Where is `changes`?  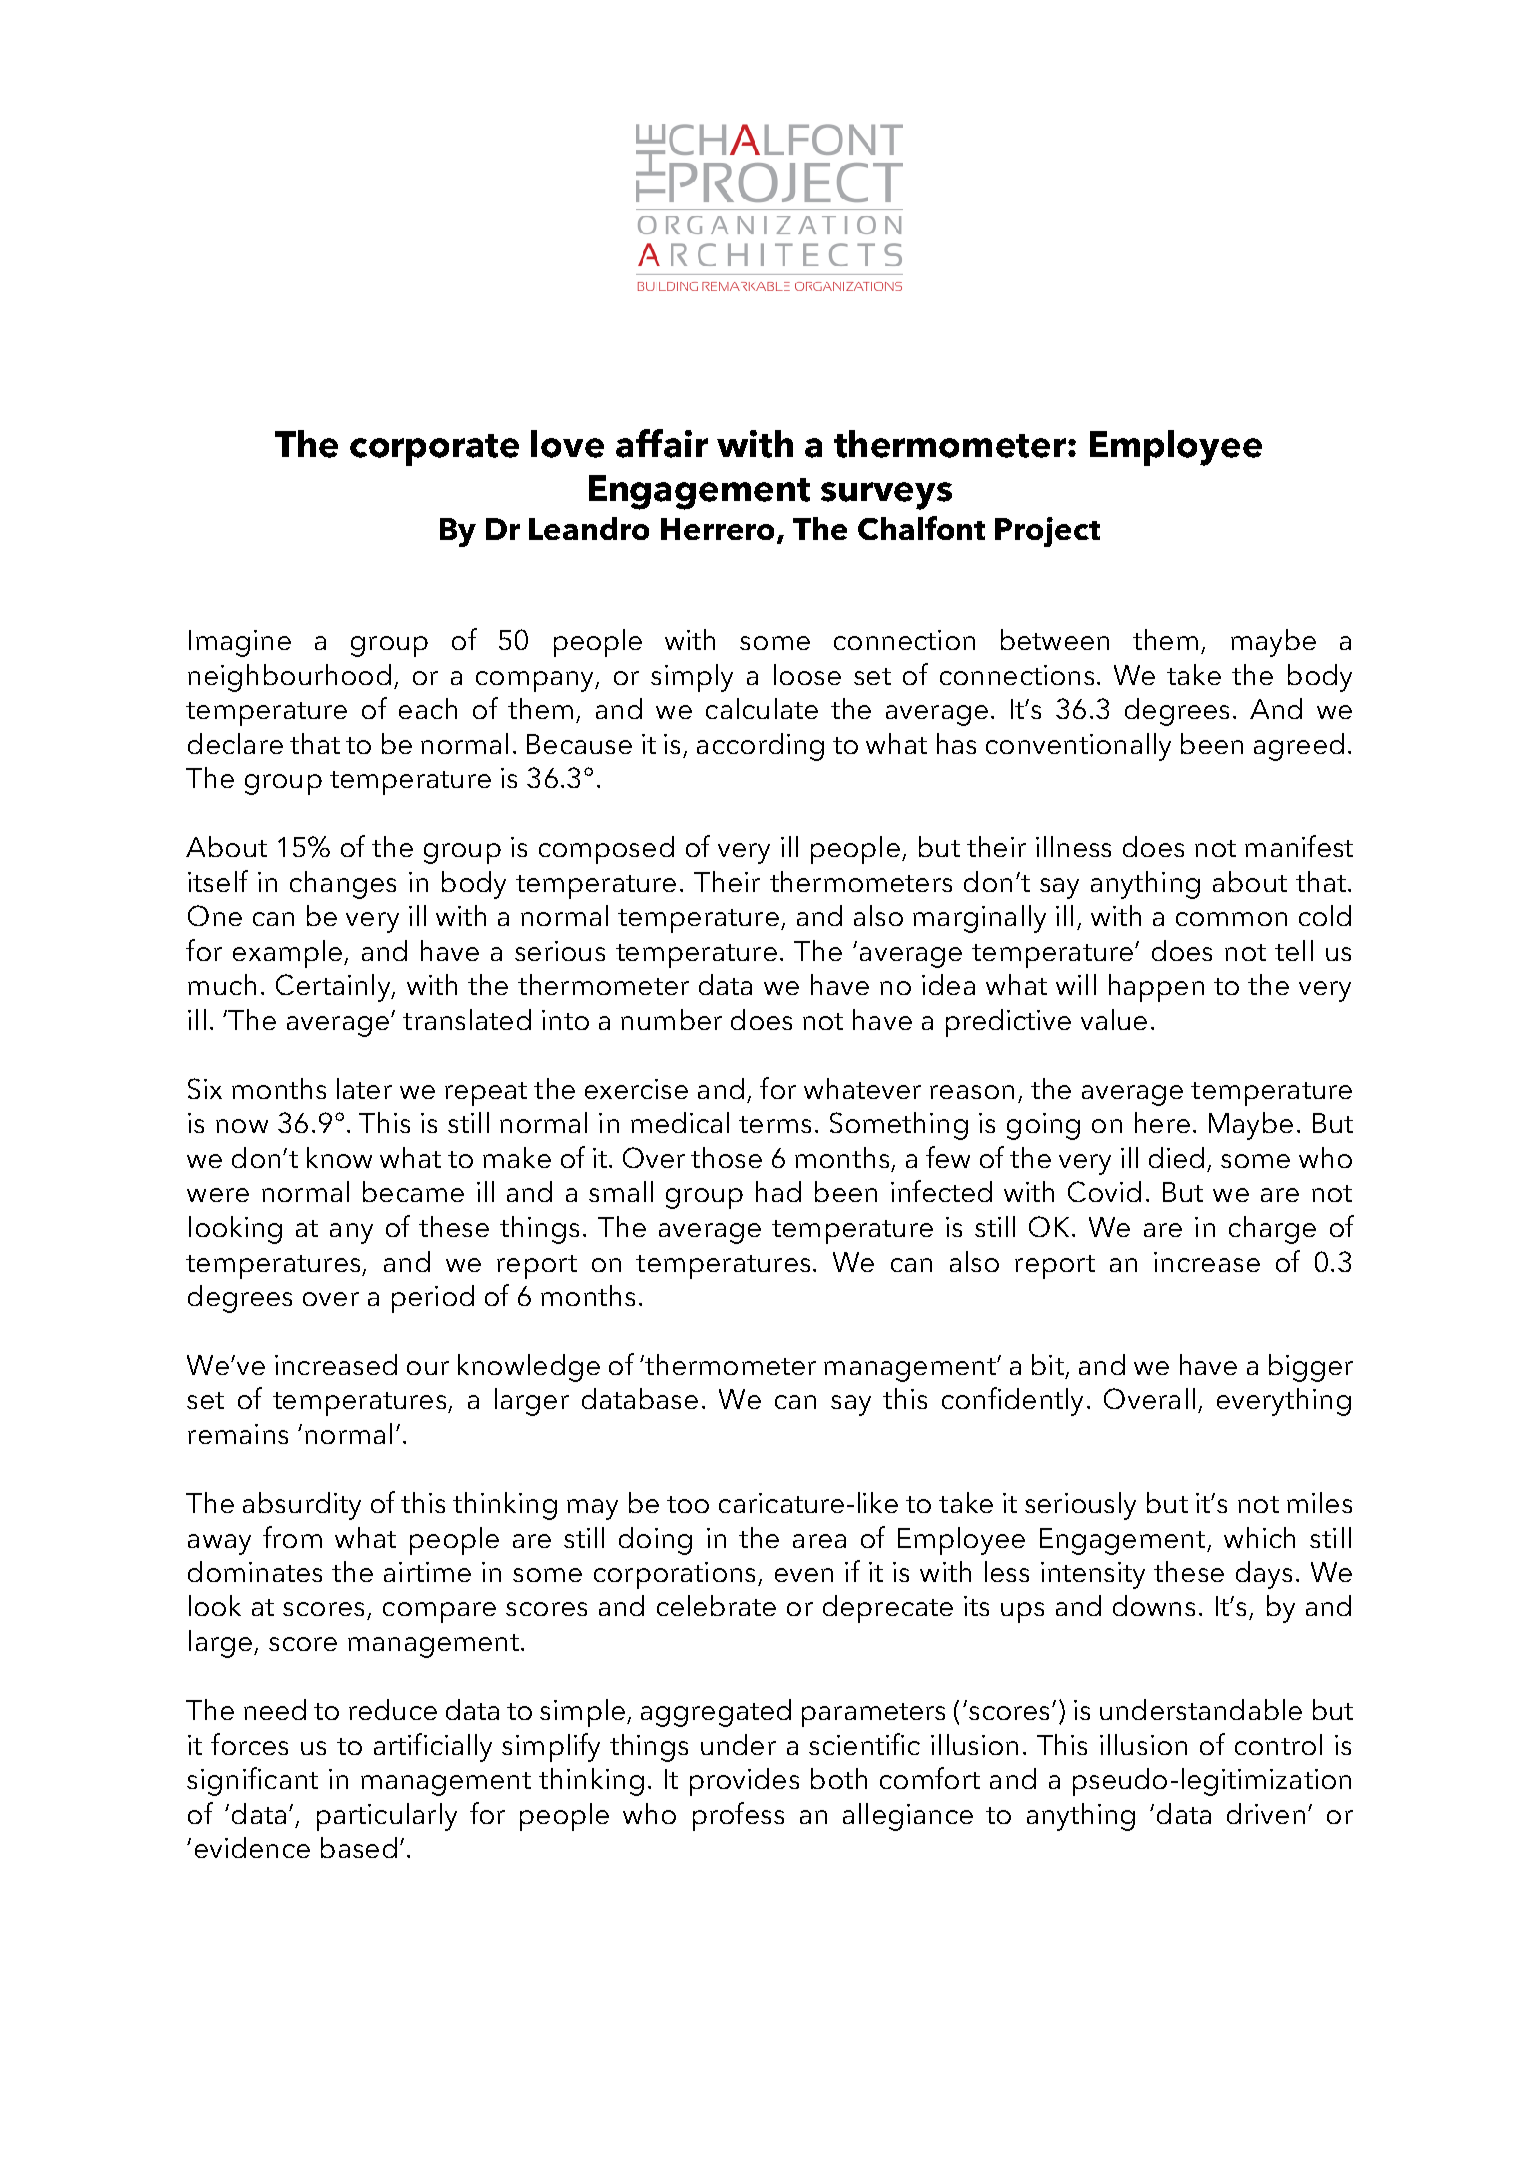 changes is located at coordinates (343, 885).
